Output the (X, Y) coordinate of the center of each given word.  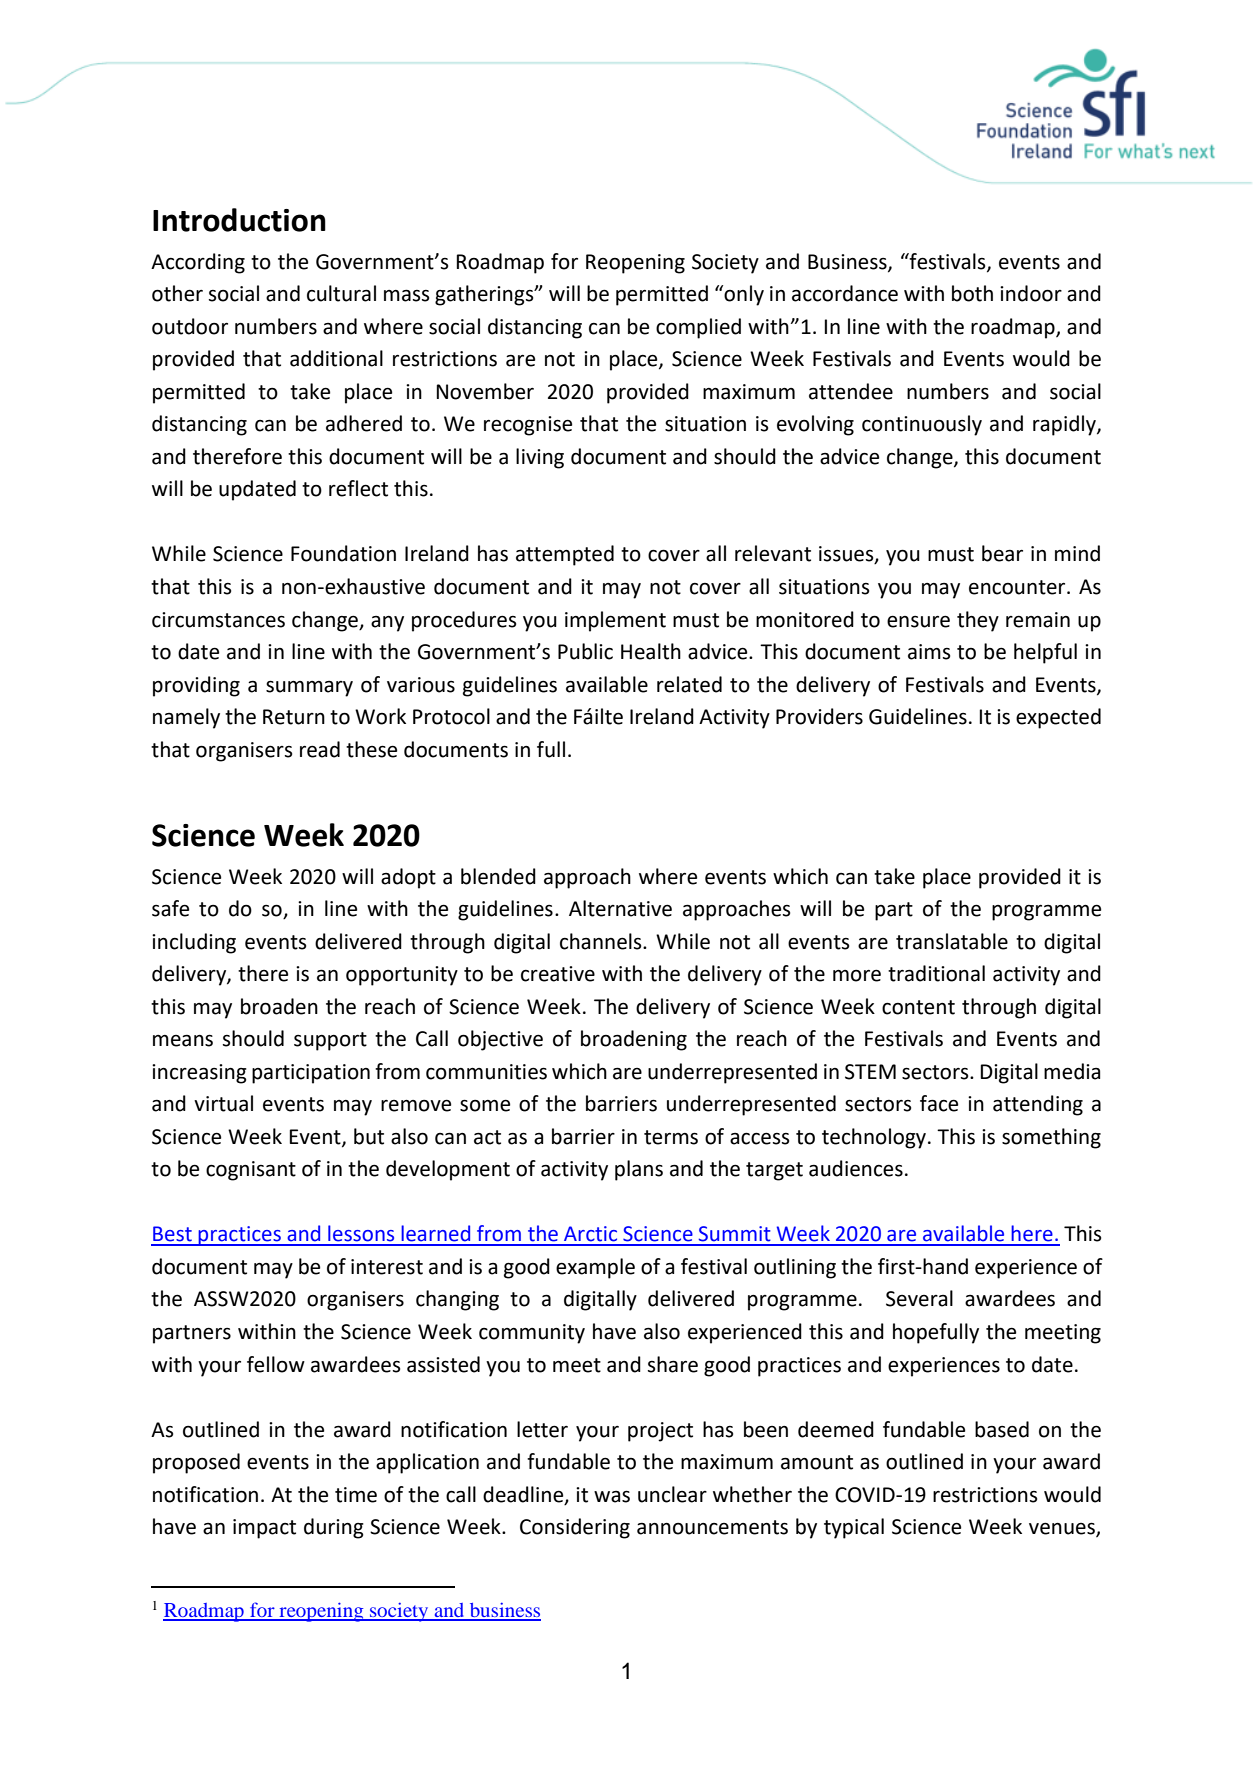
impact (264, 1529)
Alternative (620, 908)
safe (170, 908)
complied (698, 328)
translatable (952, 941)
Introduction (239, 220)
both (972, 293)
